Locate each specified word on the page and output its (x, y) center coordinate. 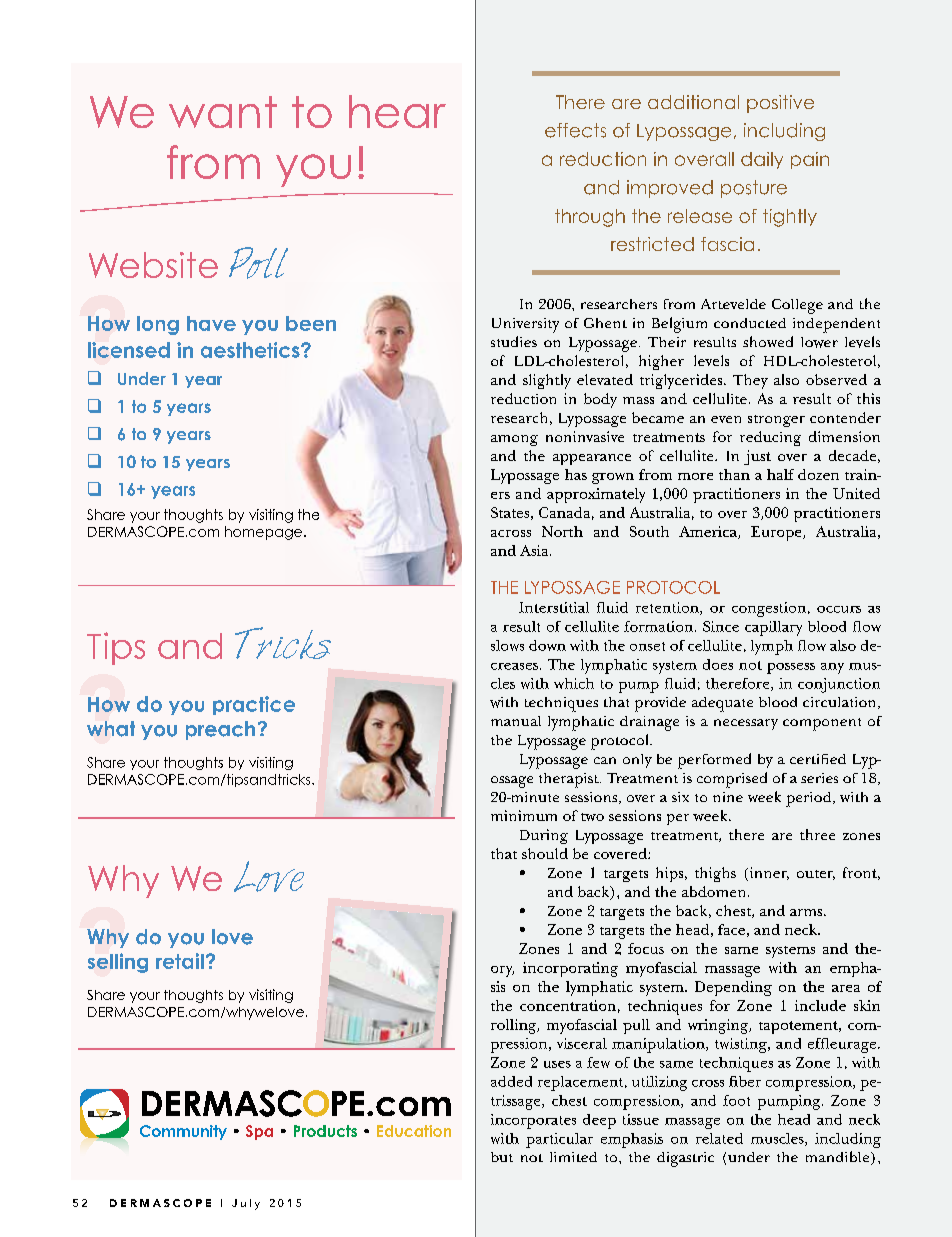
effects (575, 130)
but (502, 1157)
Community (183, 1132)
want (223, 112)
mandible (839, 1158)
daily (762, 160)
